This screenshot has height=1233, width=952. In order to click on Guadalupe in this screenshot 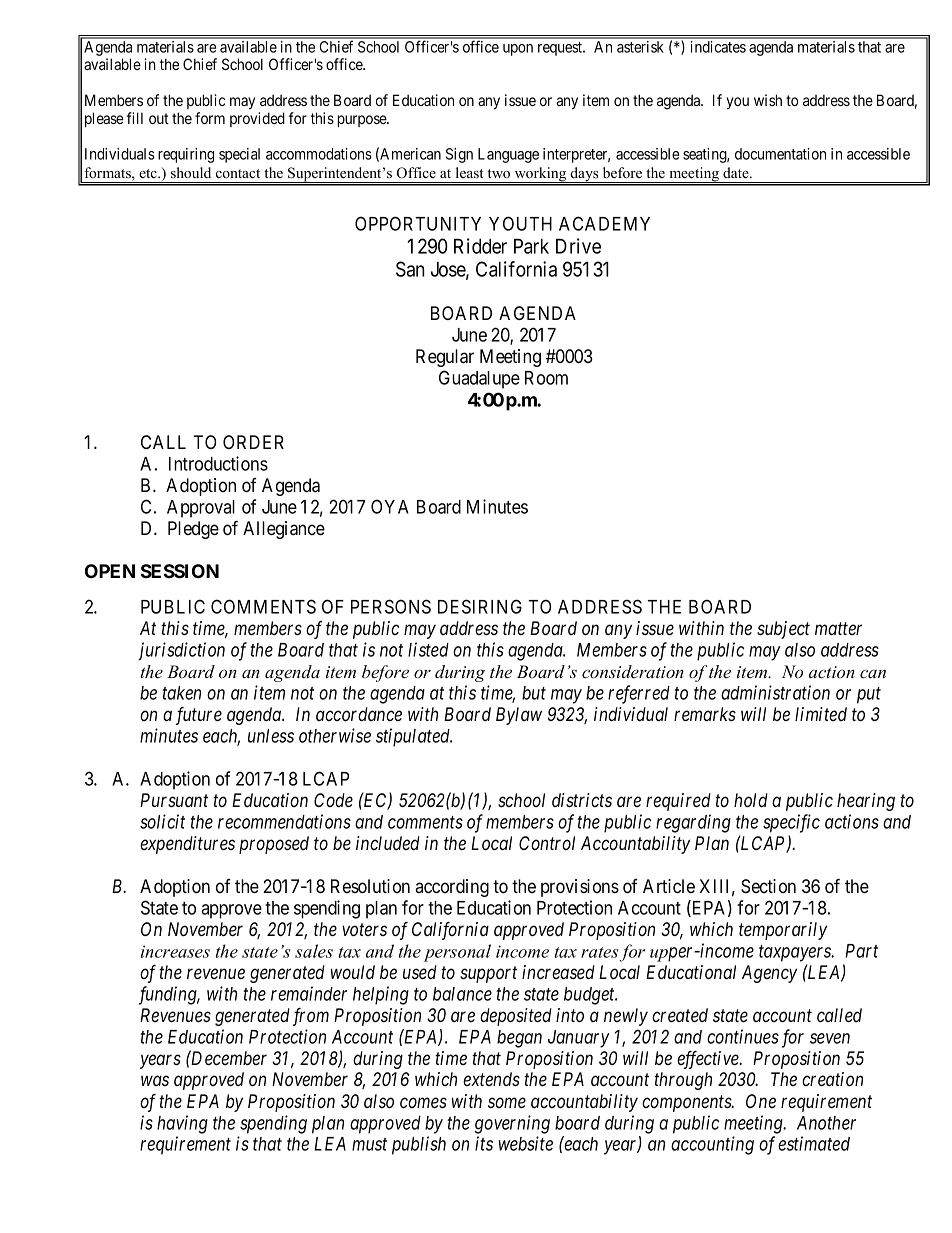, I will do `click(479, 379)`.
